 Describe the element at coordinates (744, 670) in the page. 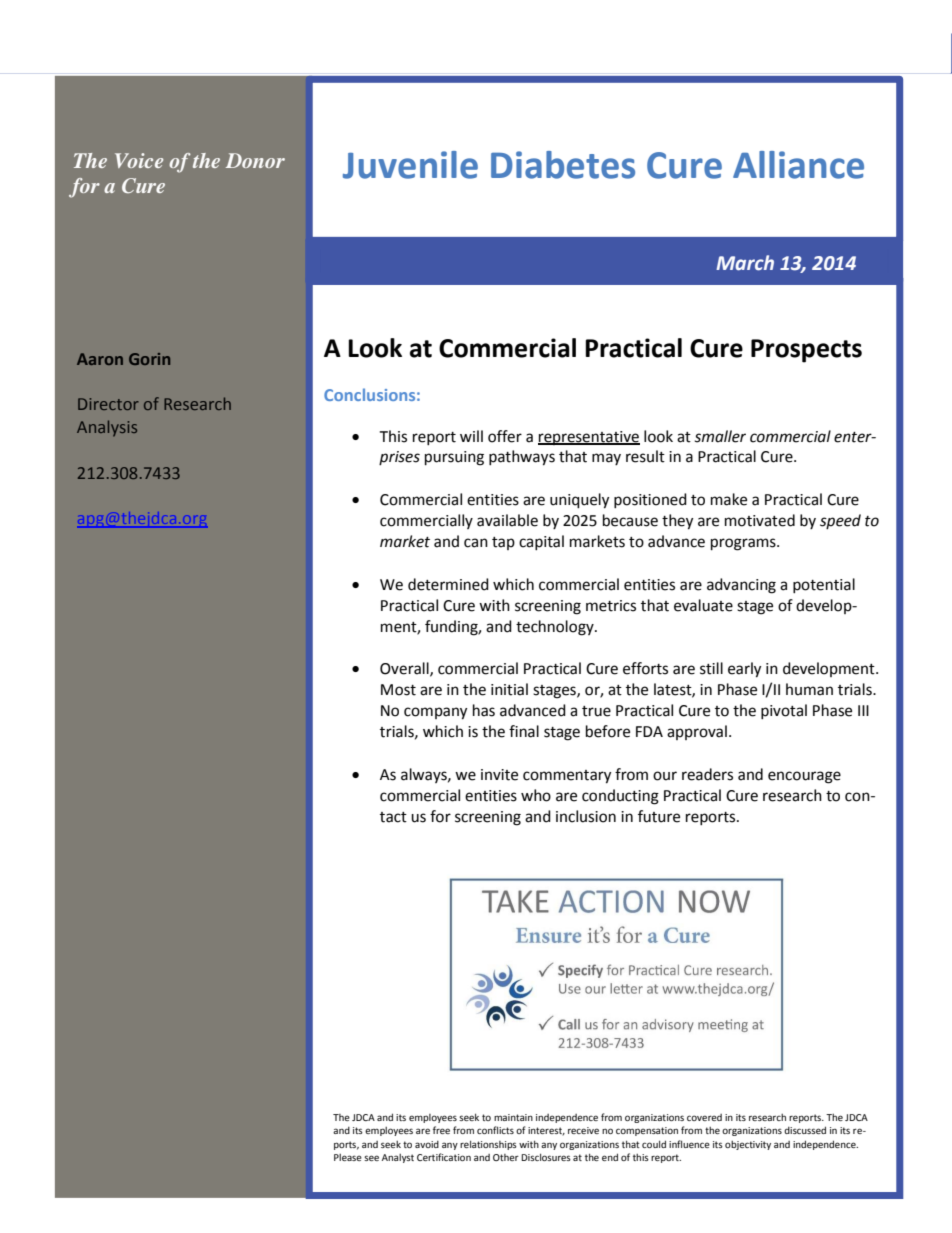

I see `early` at that location.
